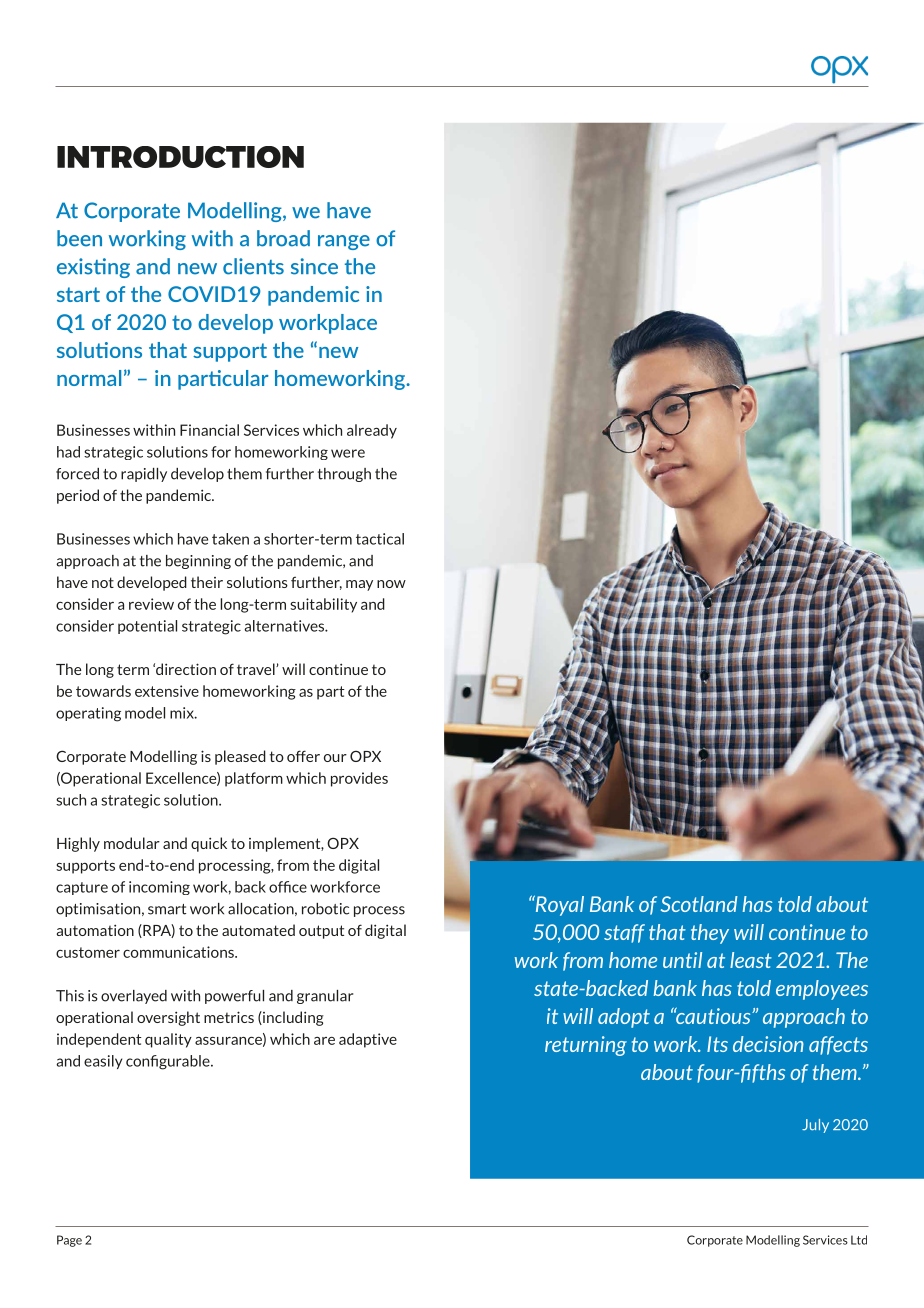 The height and width of the image is (1308, 924). I want to click on already, so click(372, 431).
